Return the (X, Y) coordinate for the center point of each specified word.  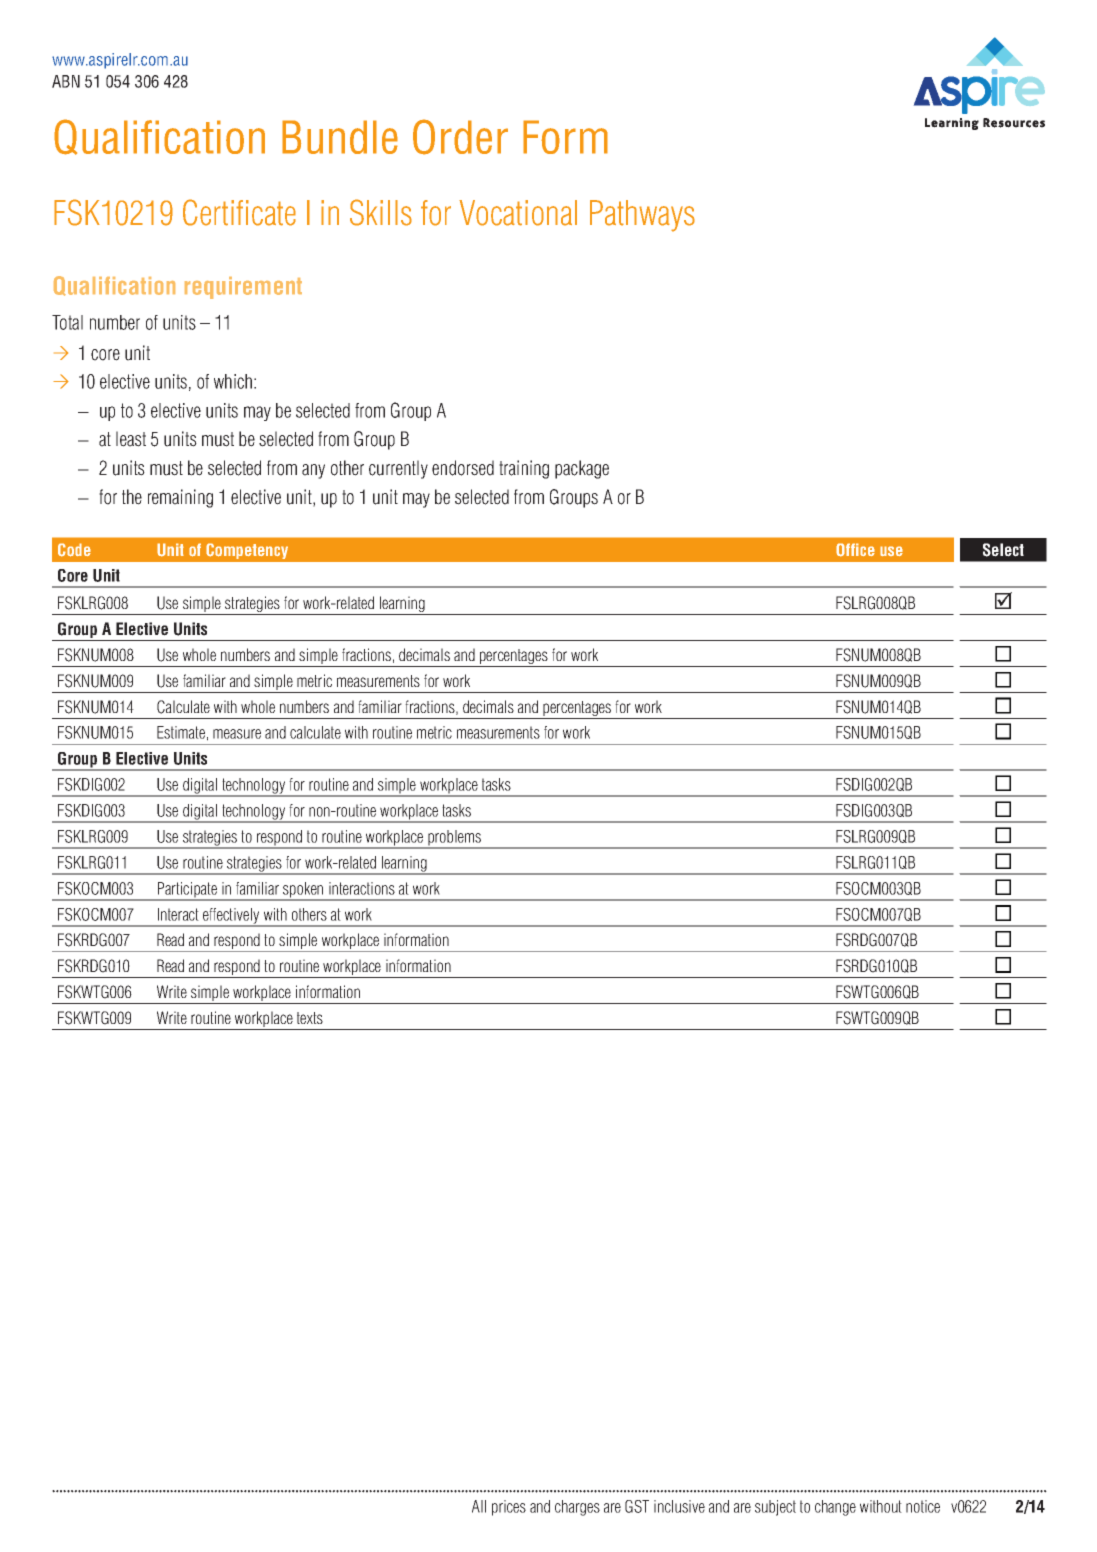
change (835, 1508)
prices (509, 1508)
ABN (66, 81)
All (479, 1506)
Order (460, 137)
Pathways (642, 216)
